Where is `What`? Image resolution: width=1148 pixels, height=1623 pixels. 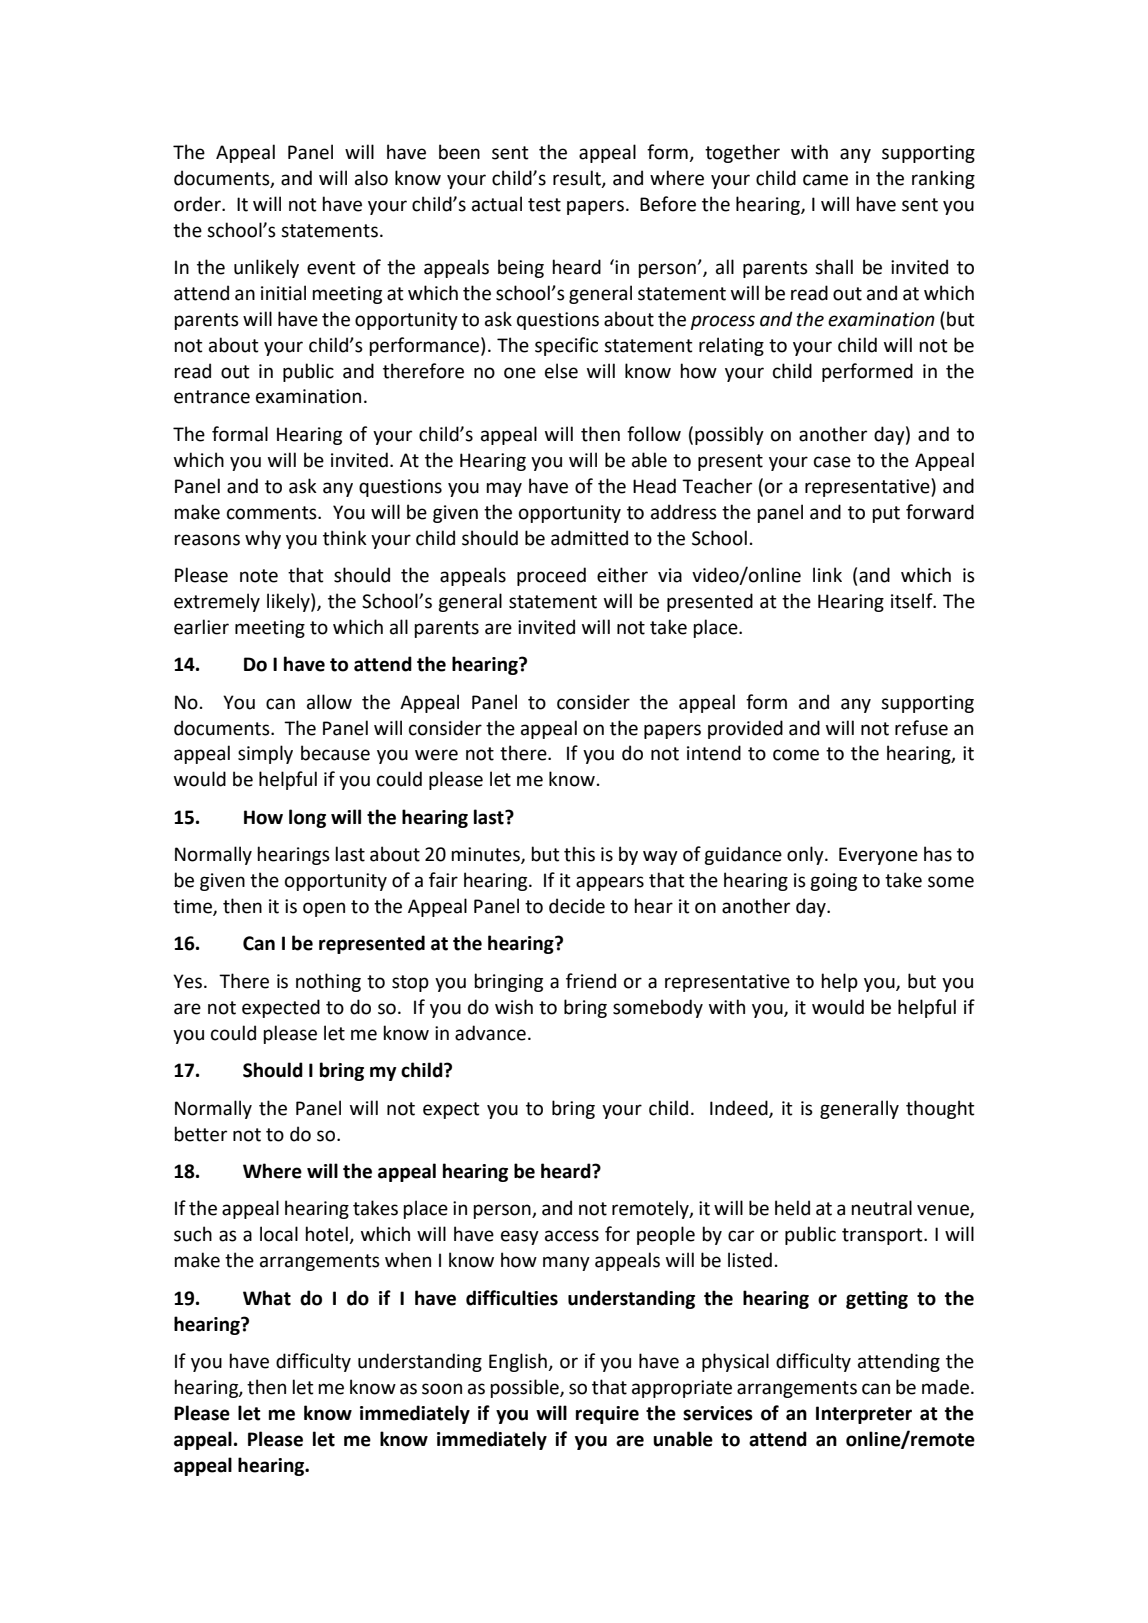 What is located at coordinates (267, 1298).
